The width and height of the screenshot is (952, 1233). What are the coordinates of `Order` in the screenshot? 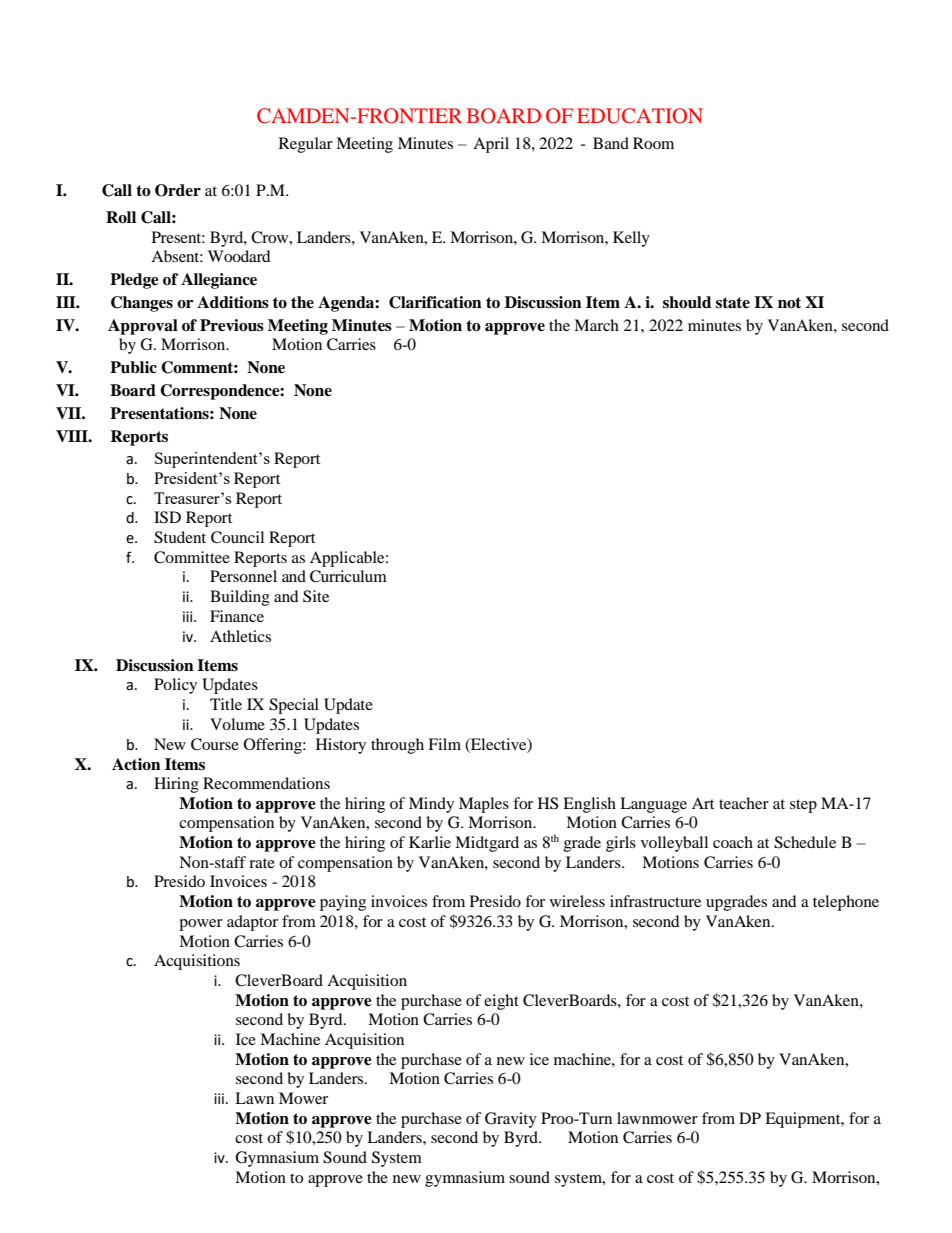 It's located at (178, 190).
